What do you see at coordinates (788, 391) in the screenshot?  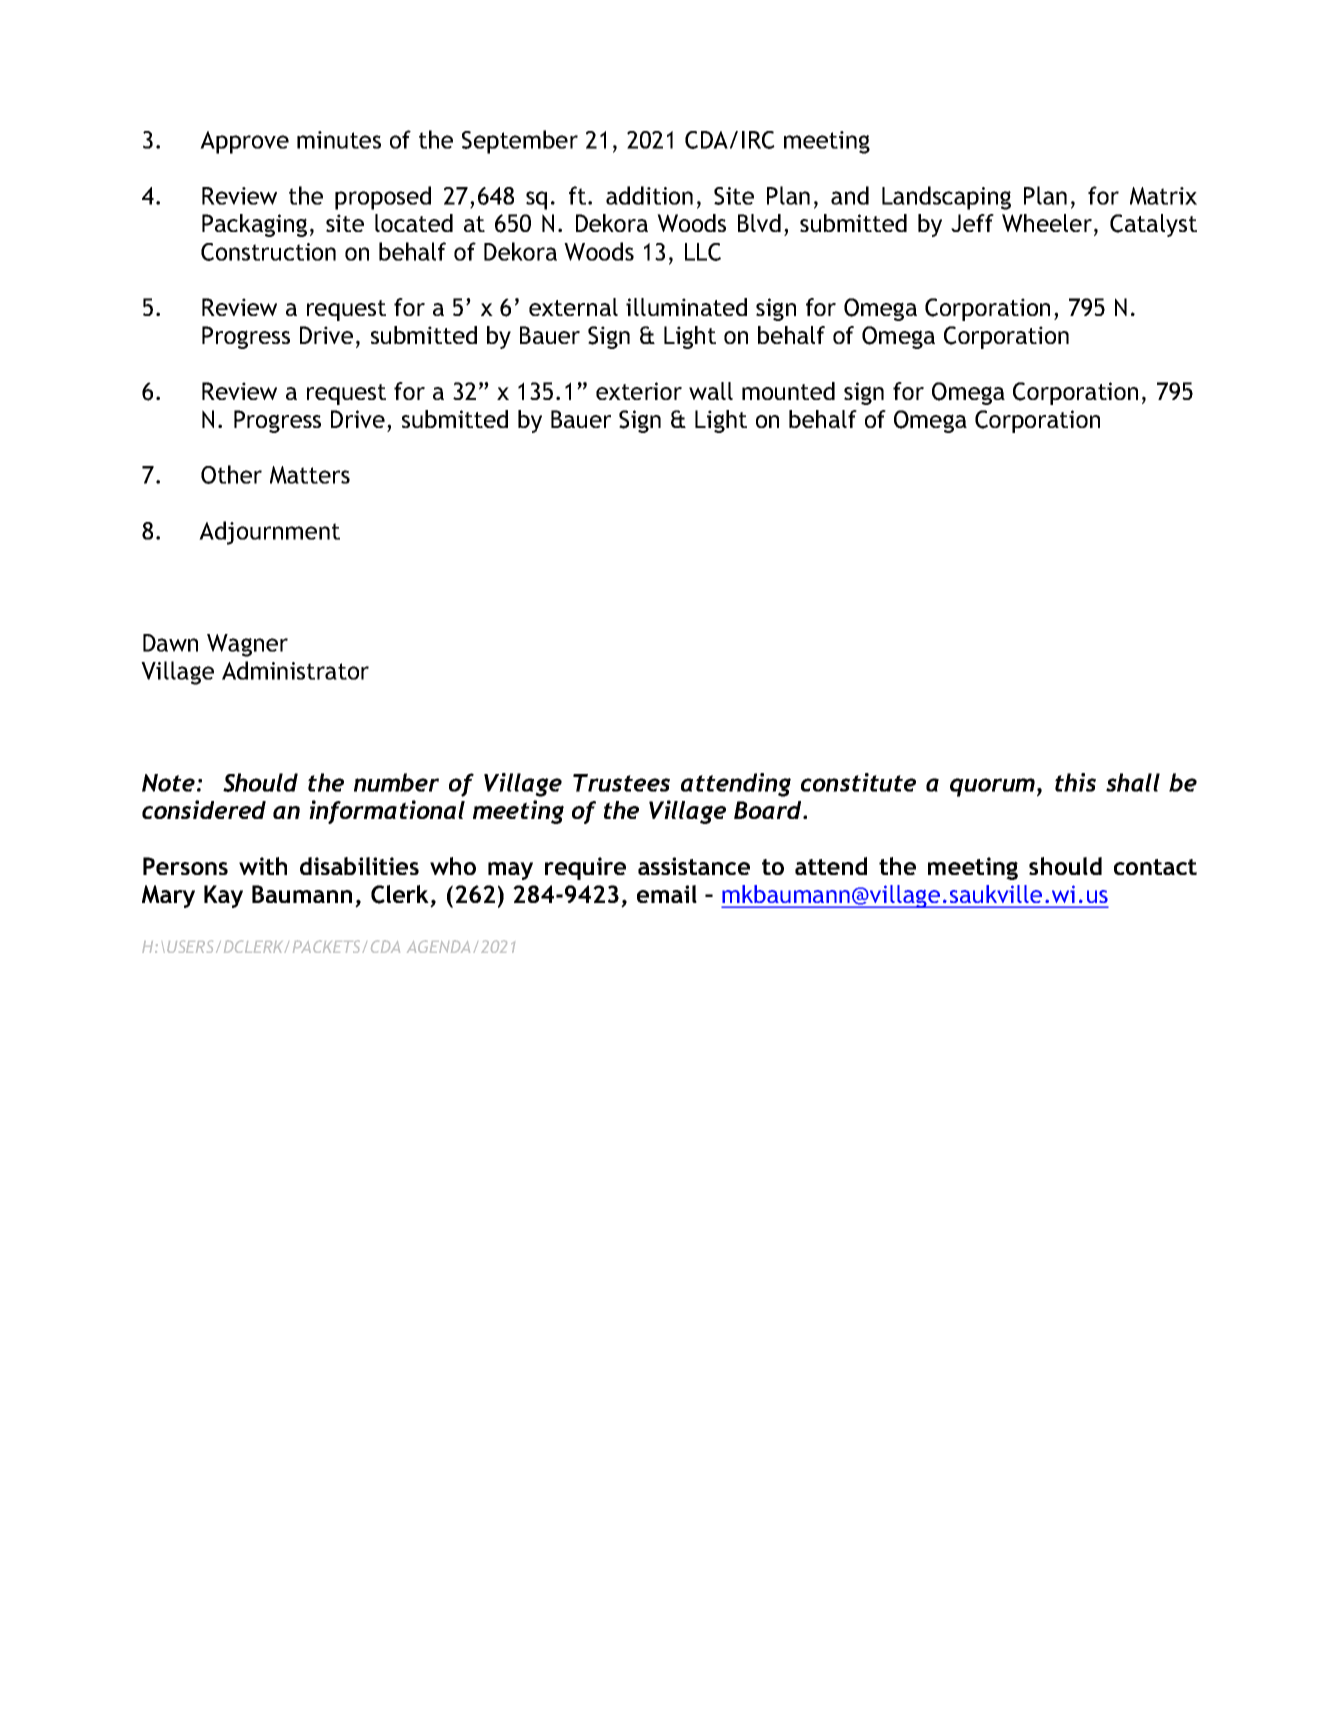 I see `mounted` at bounding box center [788, 391].
